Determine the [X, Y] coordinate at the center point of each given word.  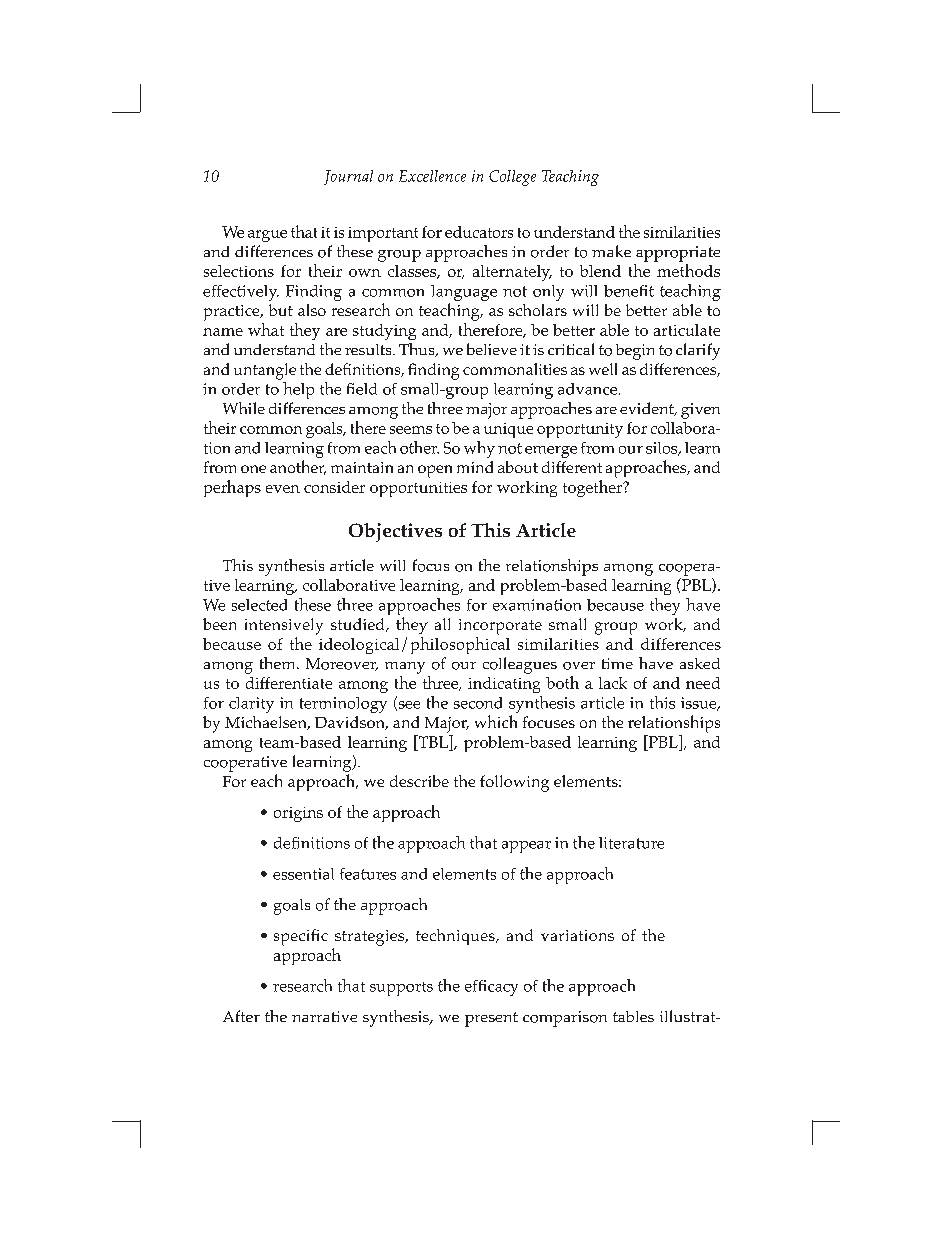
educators [479, 232]
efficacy [491, 988]
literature [631, 843]
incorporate [500, 627]
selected [259, 605]
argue [267, 236]
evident [648, 409]
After [241, 1016]
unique [508, 430]
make [611, 251]
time [617, 663]
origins [298, 814]
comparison [565, 1019]
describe [419, 781]
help [298, 390]
